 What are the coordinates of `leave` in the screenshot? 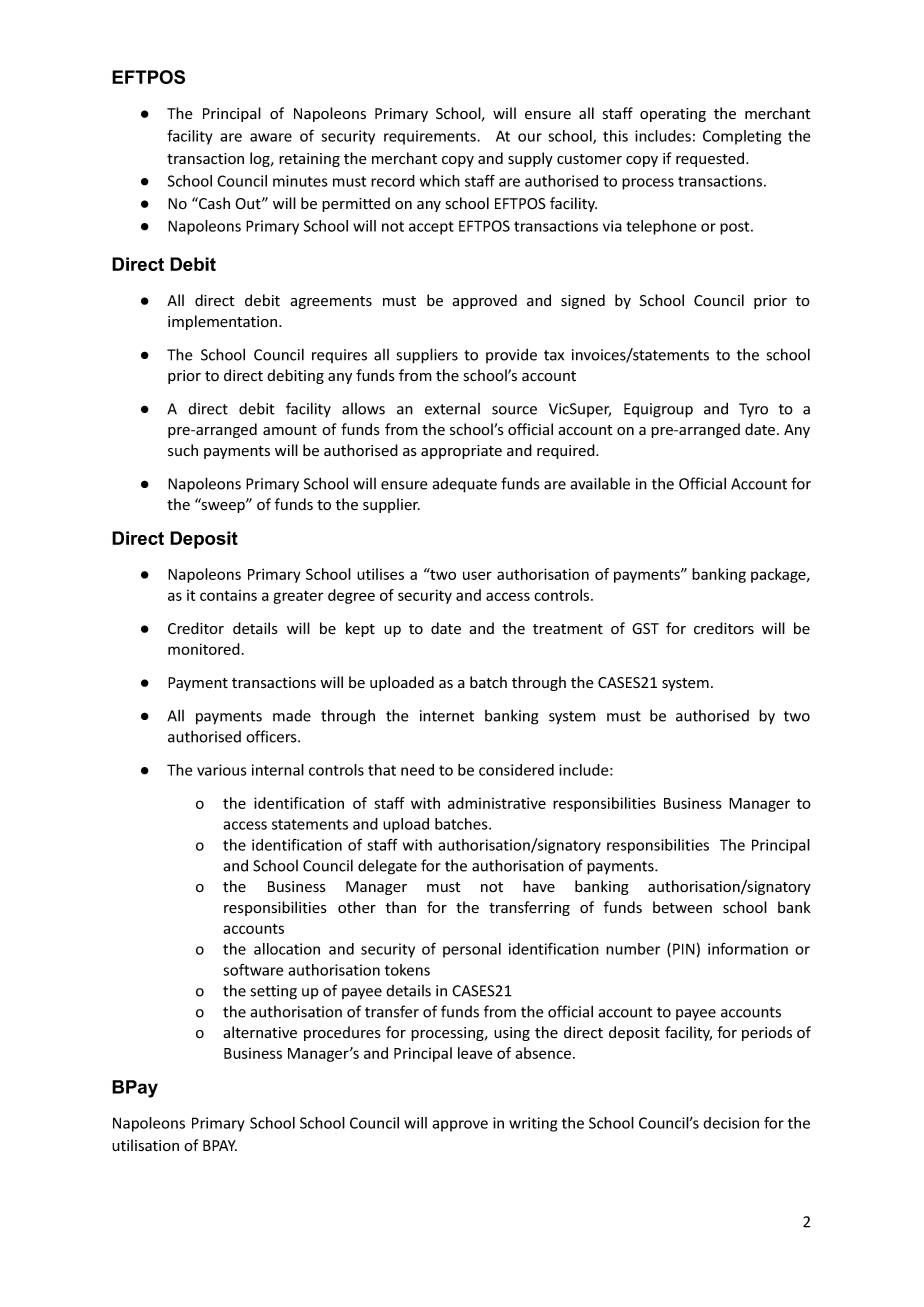 It's located at (475, 1053).
